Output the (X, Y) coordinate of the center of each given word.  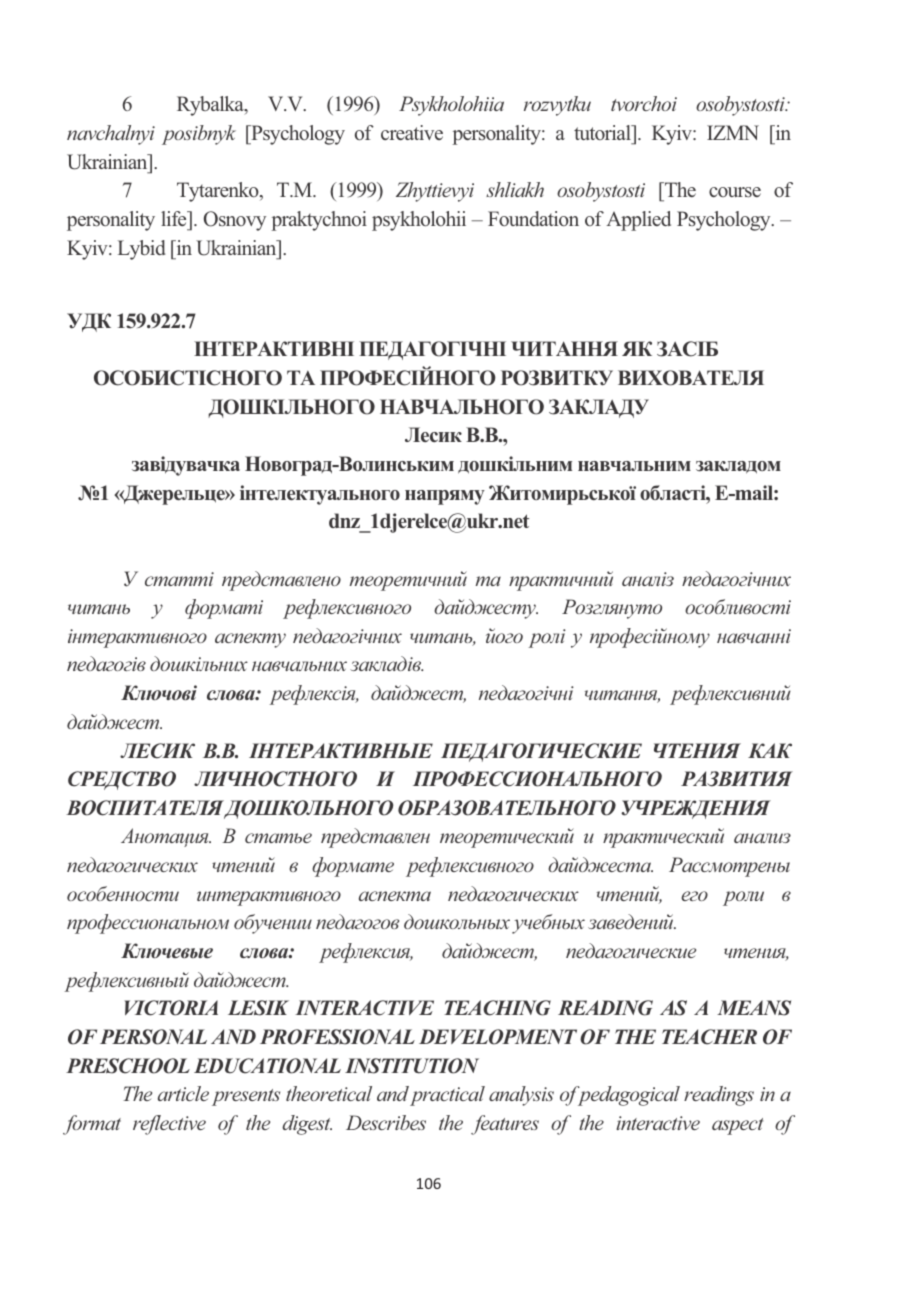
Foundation (533, 218)
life (175, 218)
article (183, 1093)
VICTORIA (171, 1008)
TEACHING (497, 1008)
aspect (737, 1126)
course (735, 192)
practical (447, 1096)
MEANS (754, 1008)
